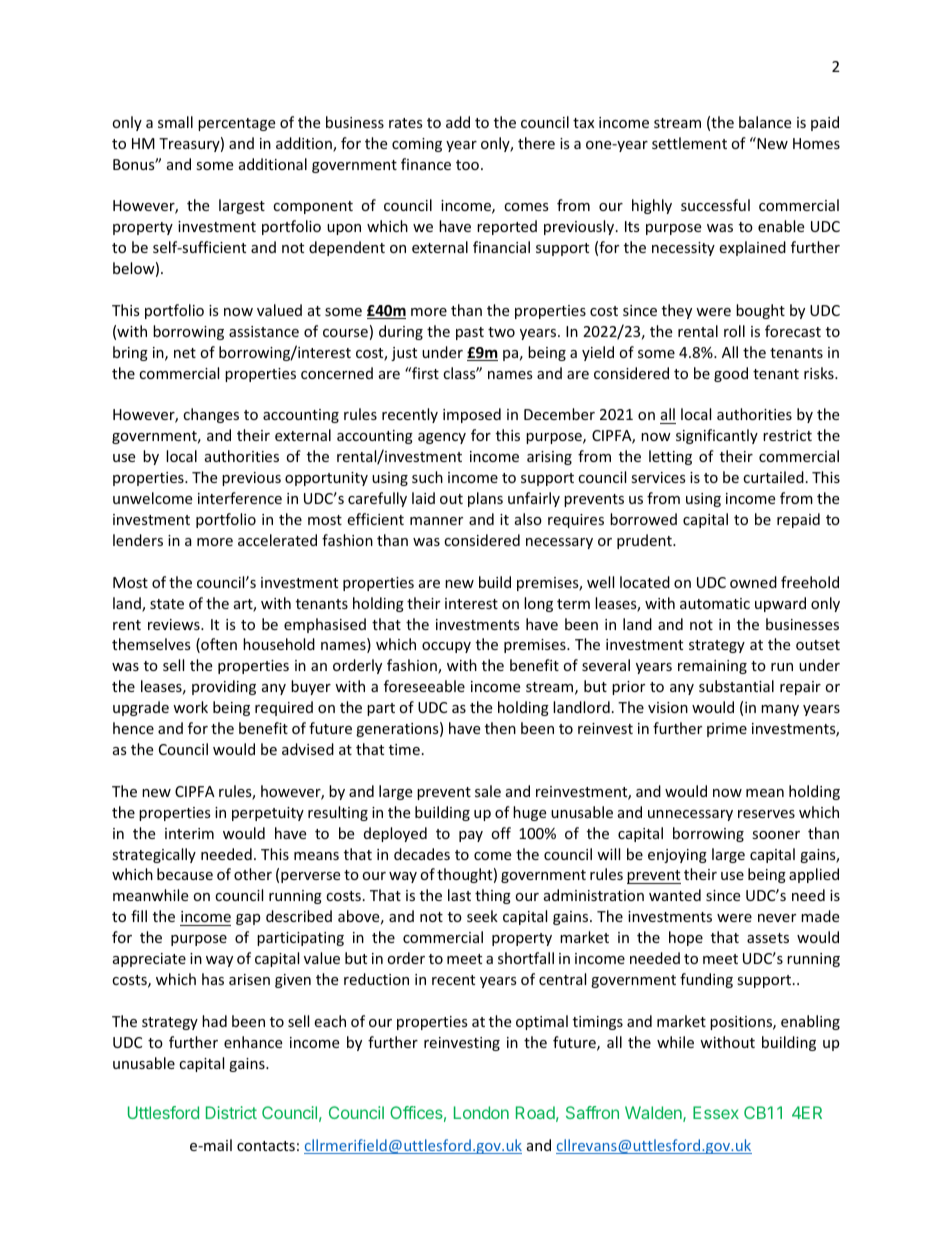 The image size is (952, 1233). Describe the element at coordinates (715, 603) in the screenshot. I see `automatic` at that location.
